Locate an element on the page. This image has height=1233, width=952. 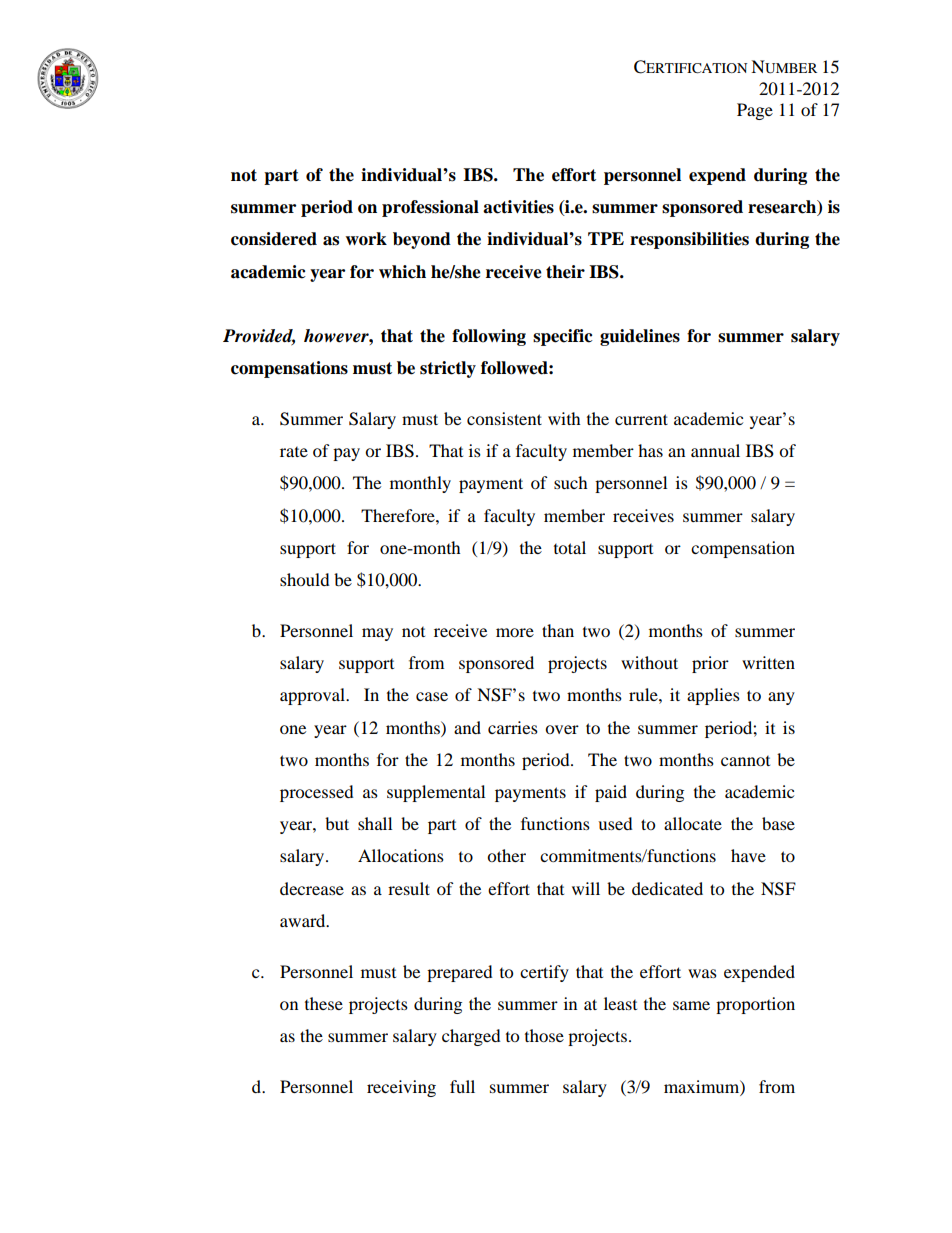
these is located at coordinates (324, 1003).
